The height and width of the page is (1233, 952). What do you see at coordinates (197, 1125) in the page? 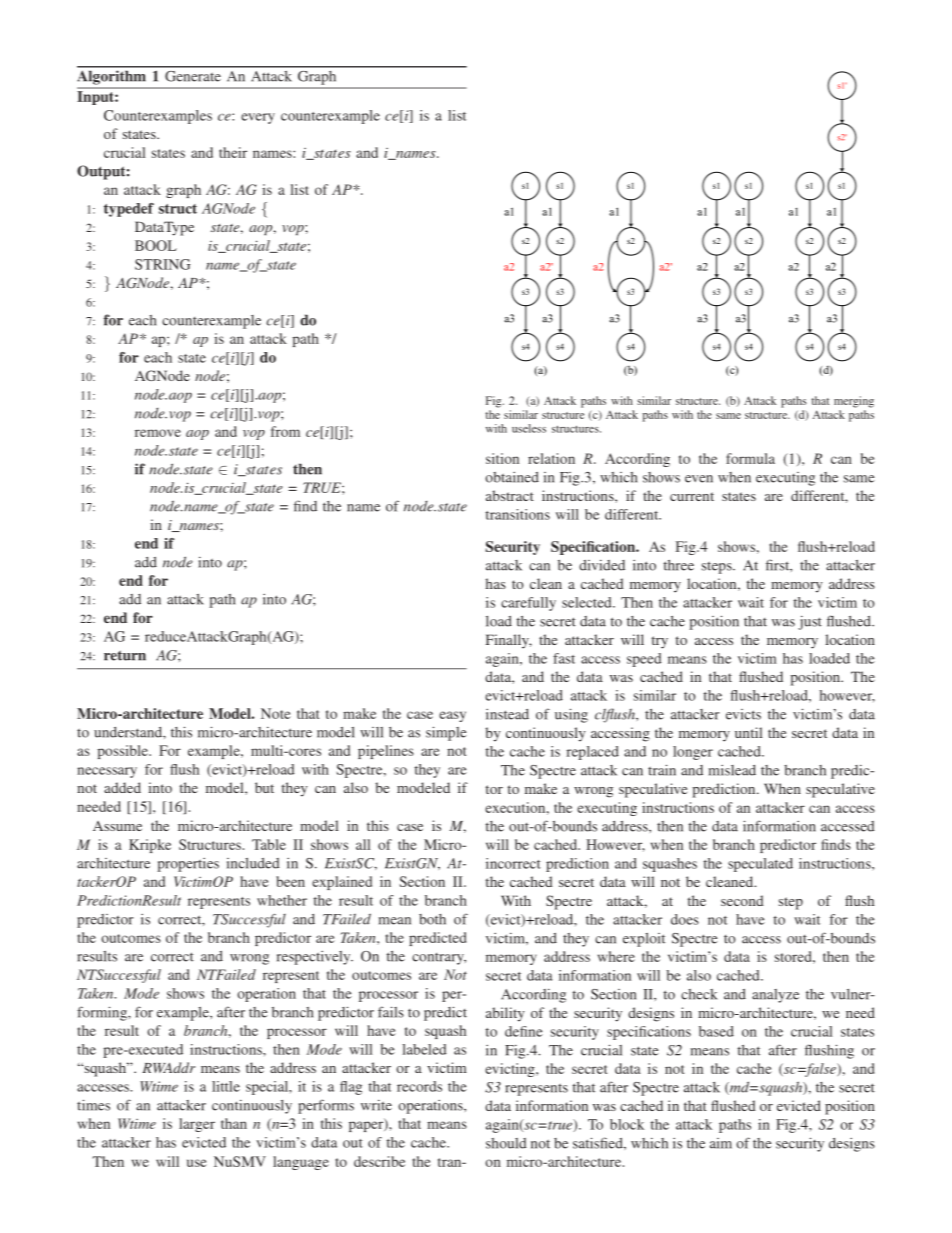
I see `larger` at bounding box center [197, 1125].
